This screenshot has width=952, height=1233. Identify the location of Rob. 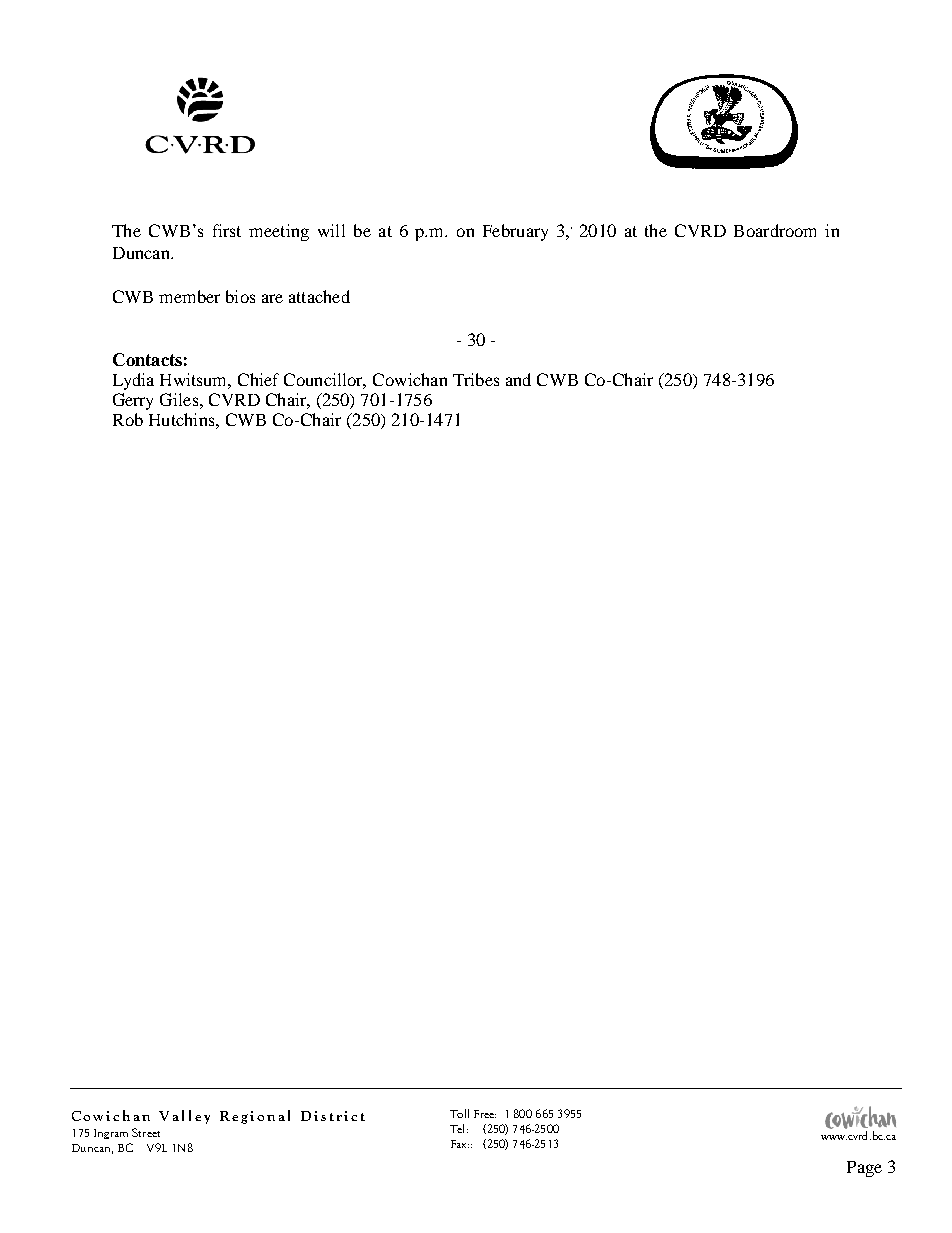
(128, 419).
